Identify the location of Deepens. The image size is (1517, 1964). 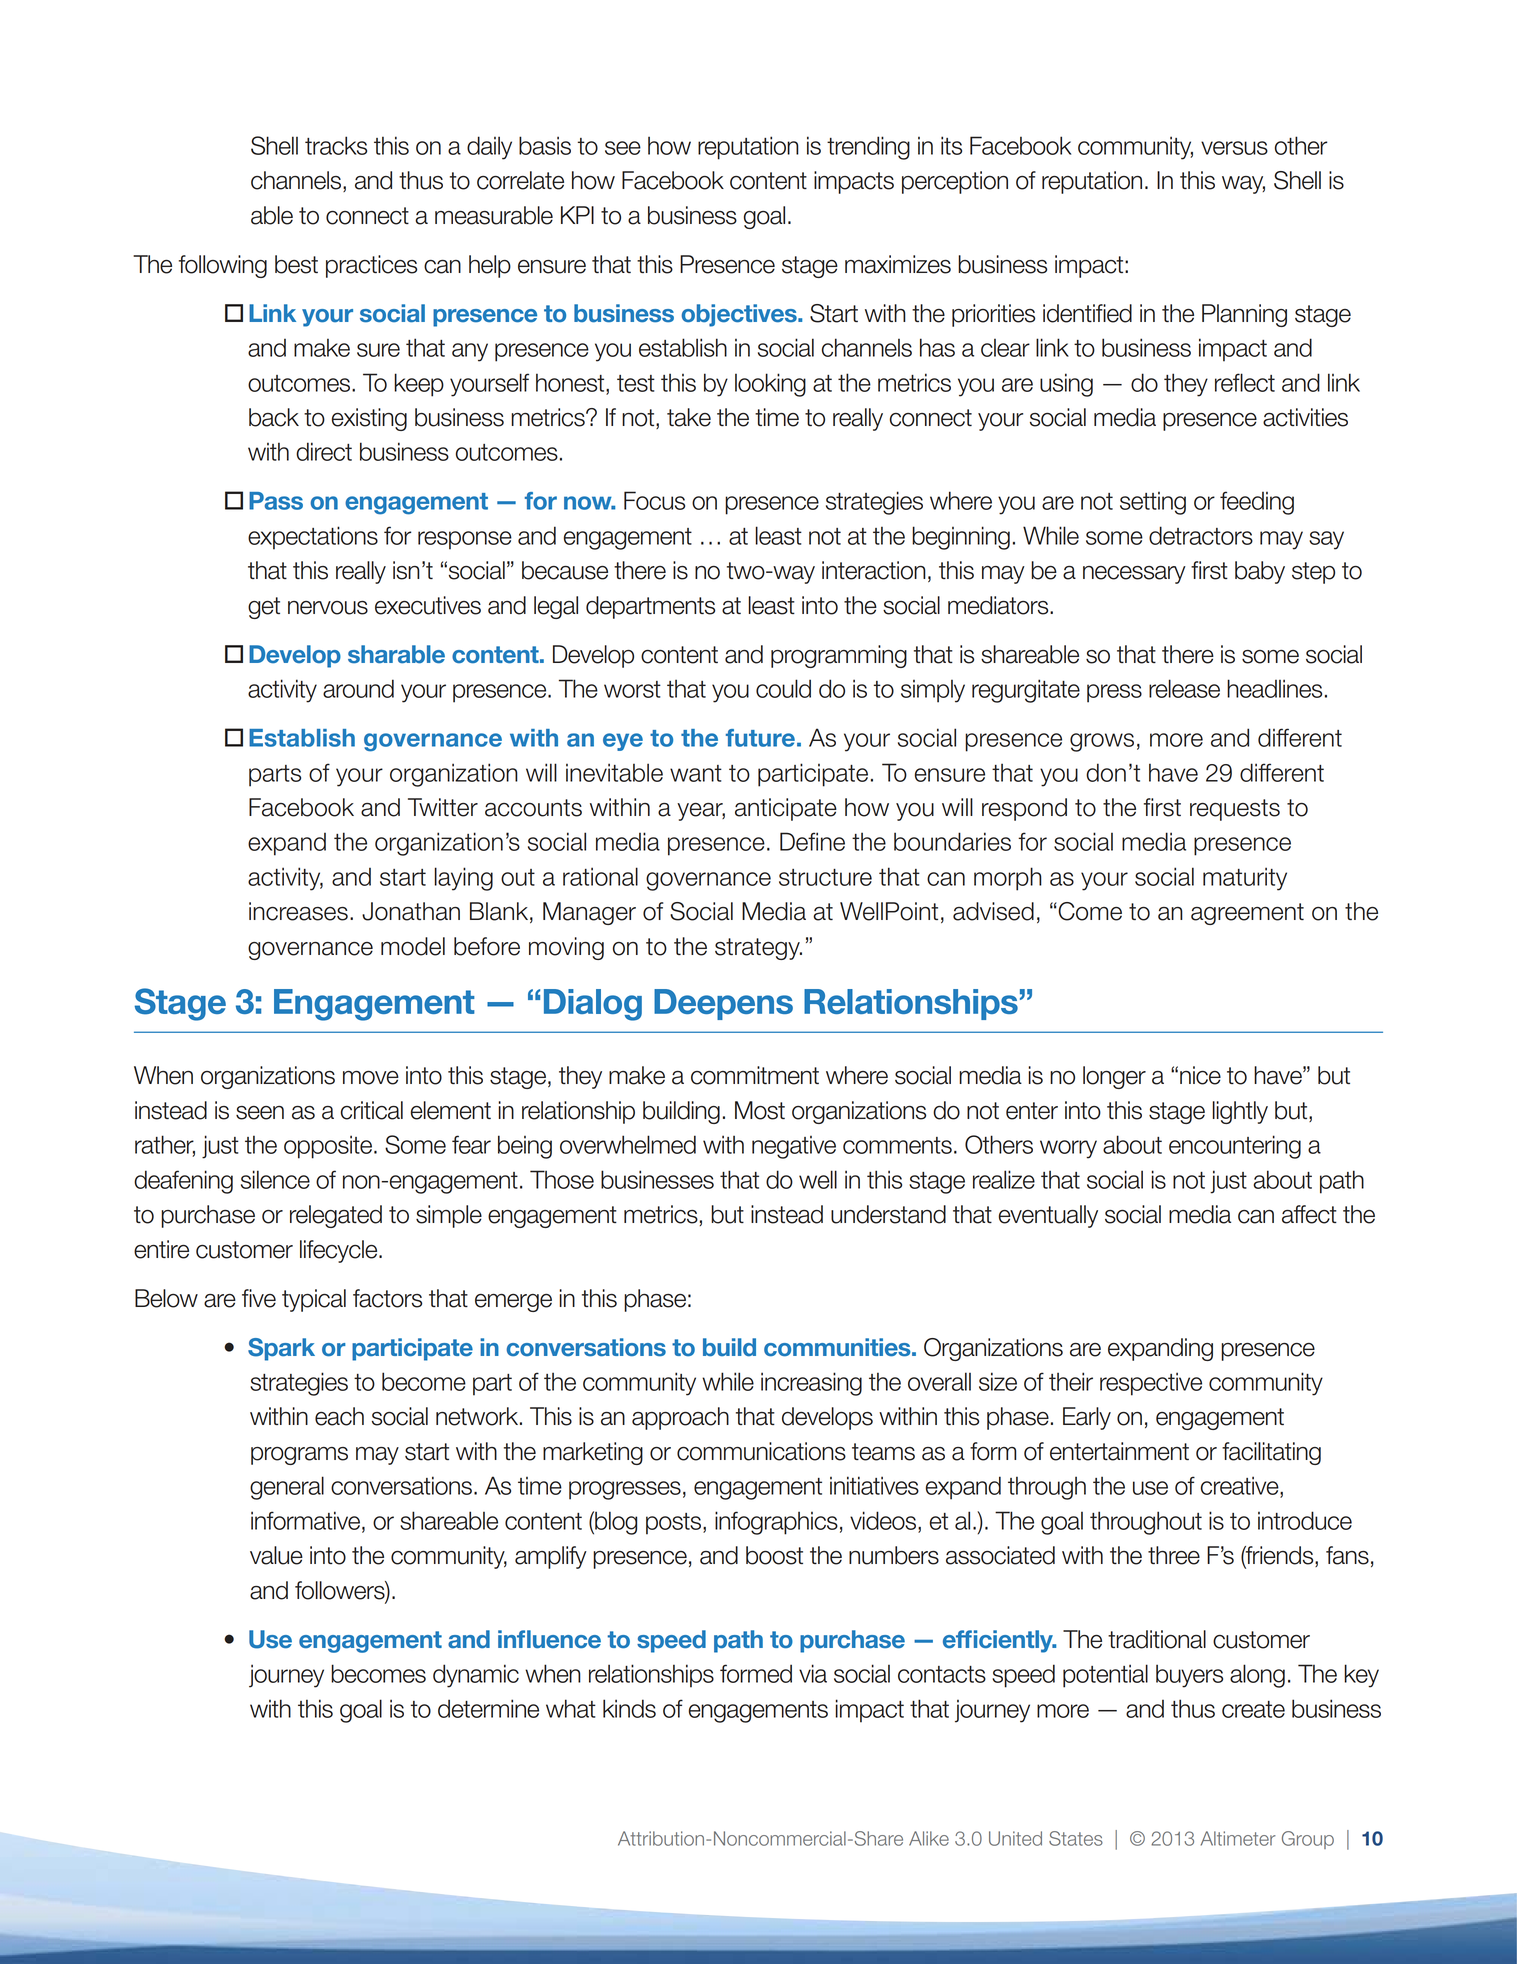
(723, 1004).
